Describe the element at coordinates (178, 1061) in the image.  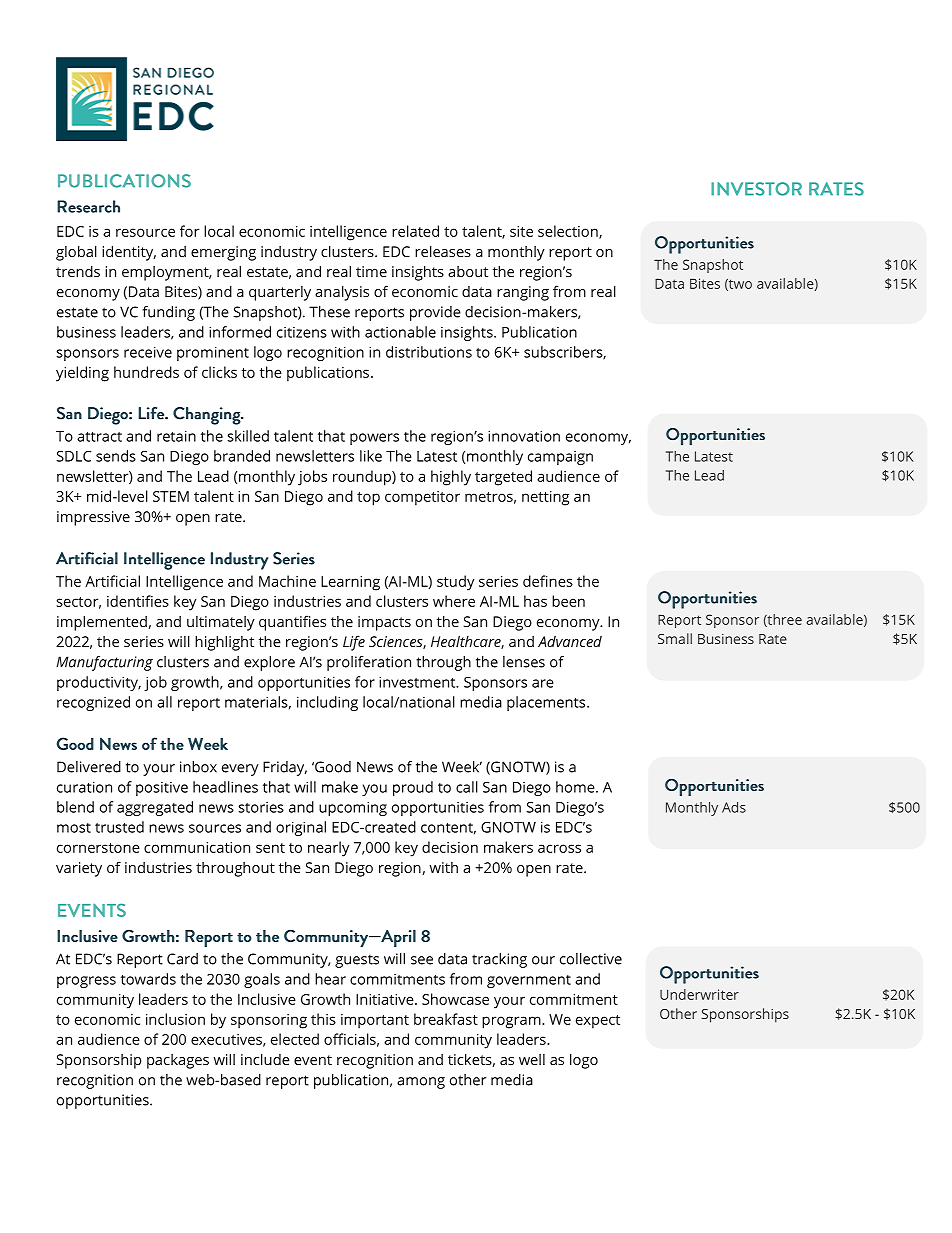
I see `packages` at that location.
